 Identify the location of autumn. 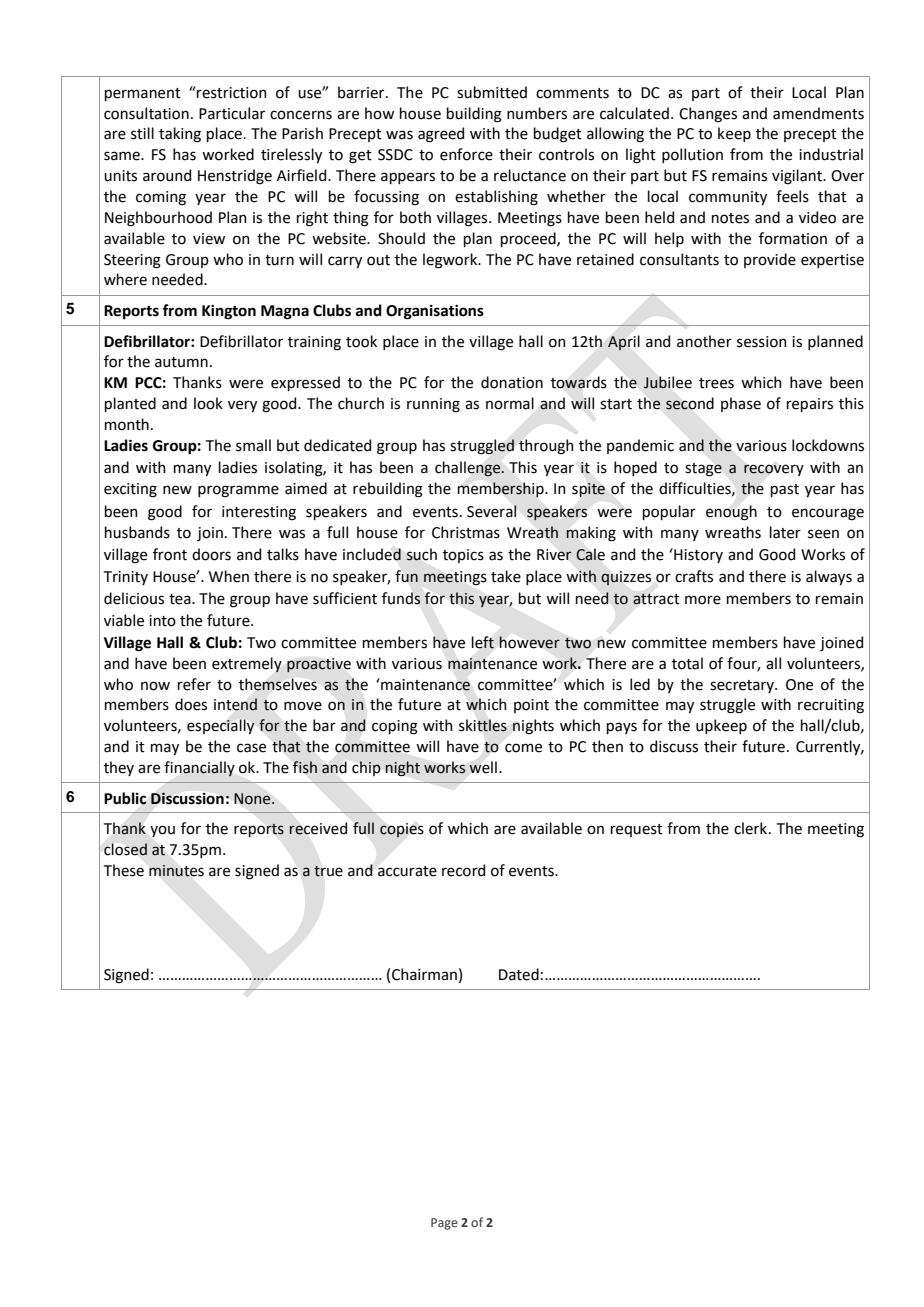
(181, 362).
